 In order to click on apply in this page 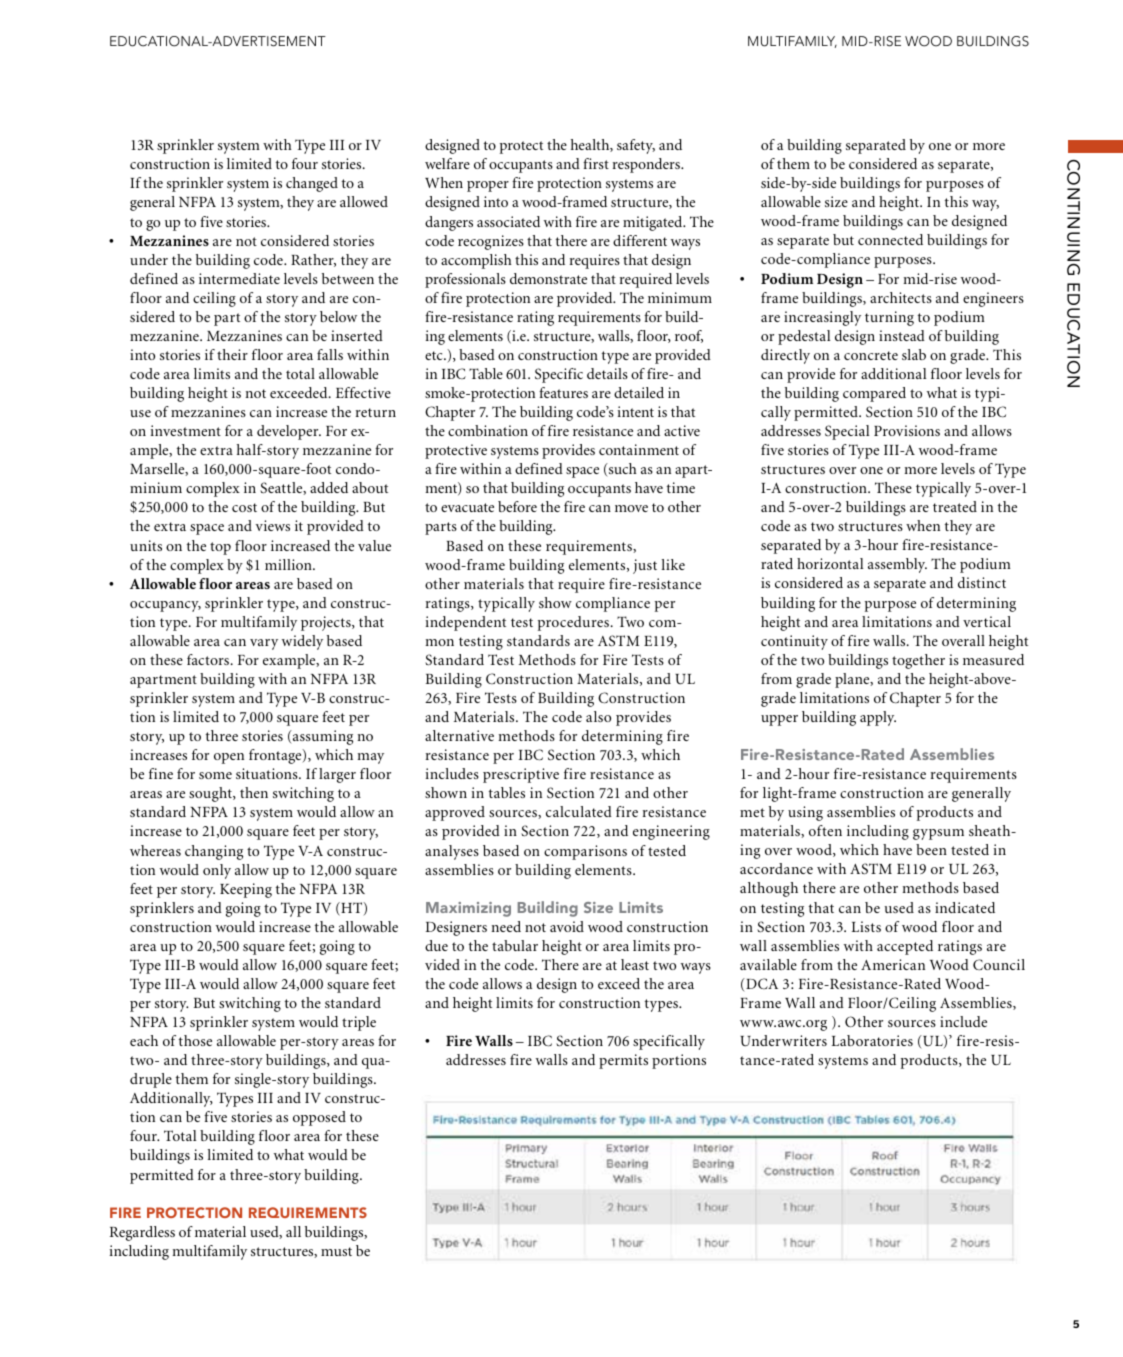, I will do `click(878, 718)`.
